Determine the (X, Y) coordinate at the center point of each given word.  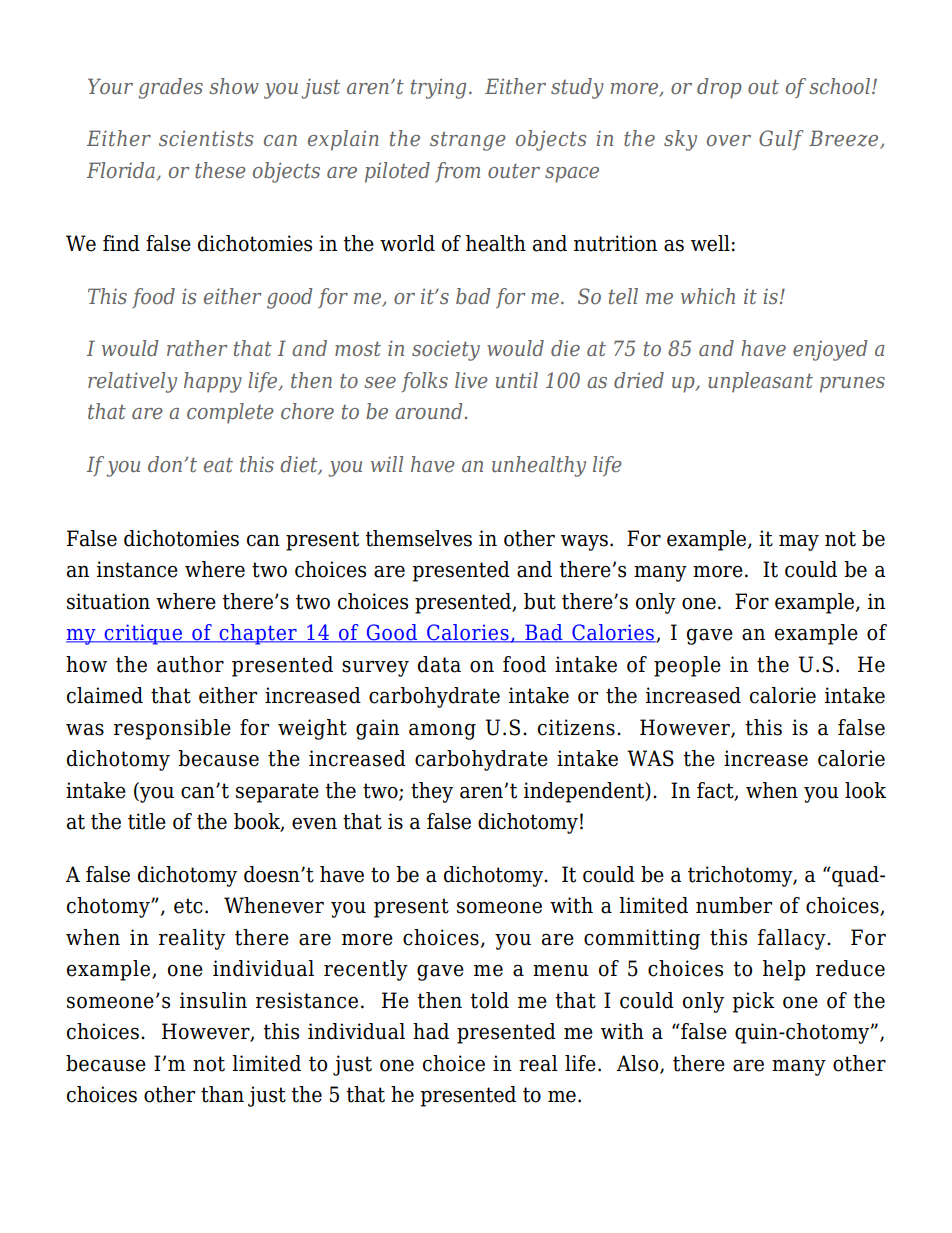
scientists (206, 138)
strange (468, 141)
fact (716, 791)
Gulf (781, 140)
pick (753, 1002)
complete (230, 413)
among (442, 731)
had (431, 1031)
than (222, 1094)
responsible (172, 729)
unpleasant (760, 382)
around (428, 411)
